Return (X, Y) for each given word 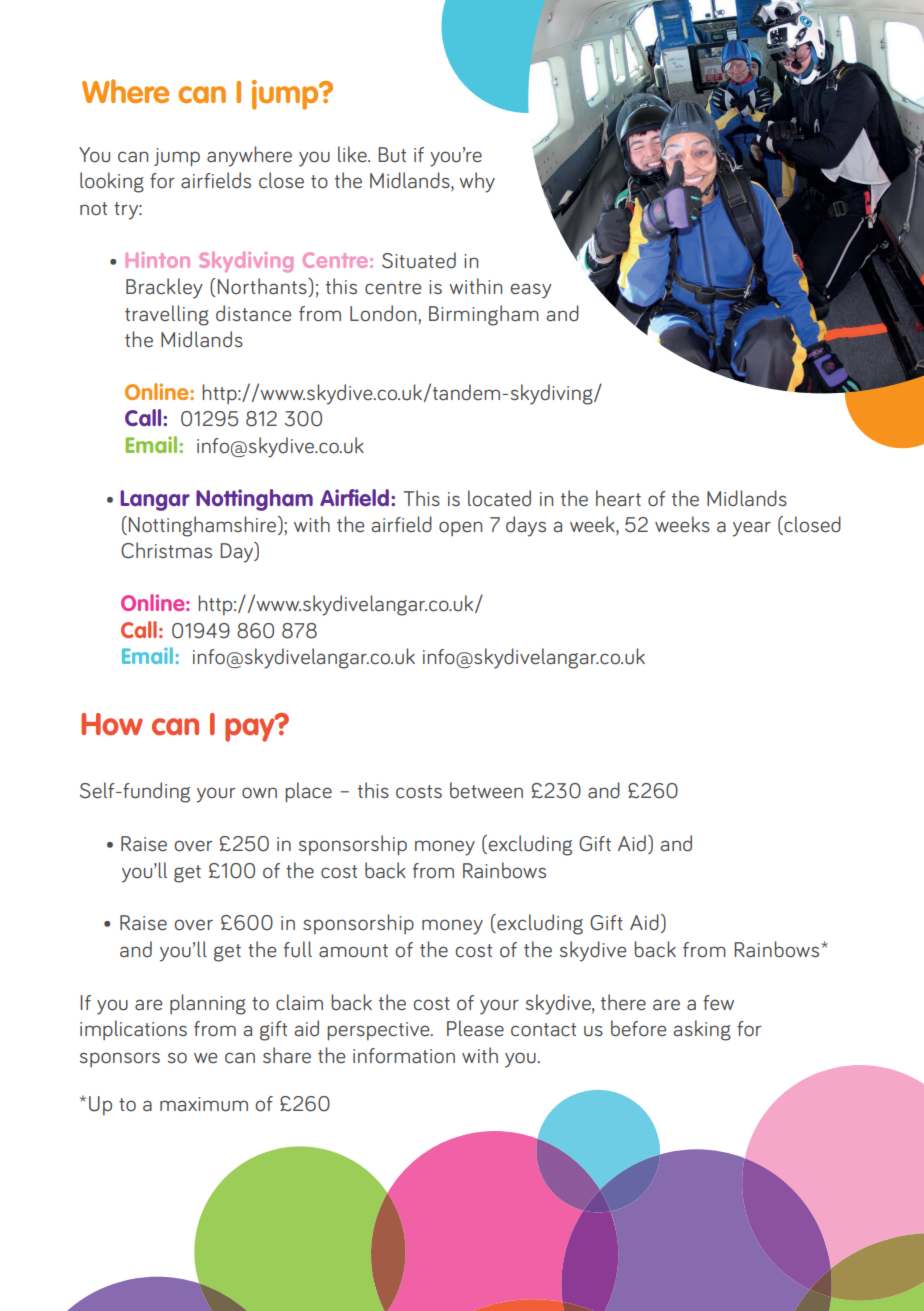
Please (475, 1028)
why (477, 182)
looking (112, 182)
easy (531, 291)
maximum (204, 1104)
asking (702, 1030)
